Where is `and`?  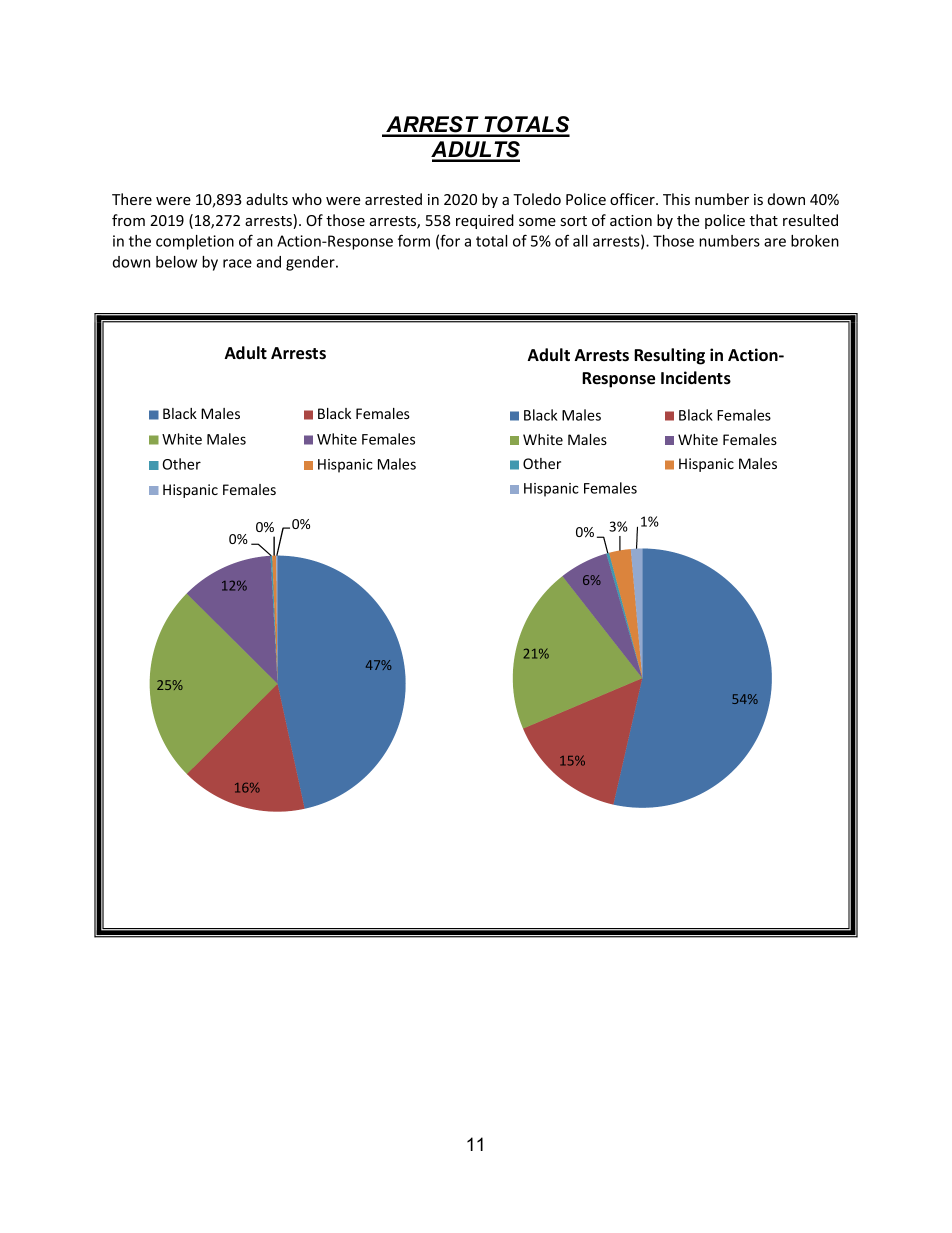
and is located at coordinates (268, 262).
